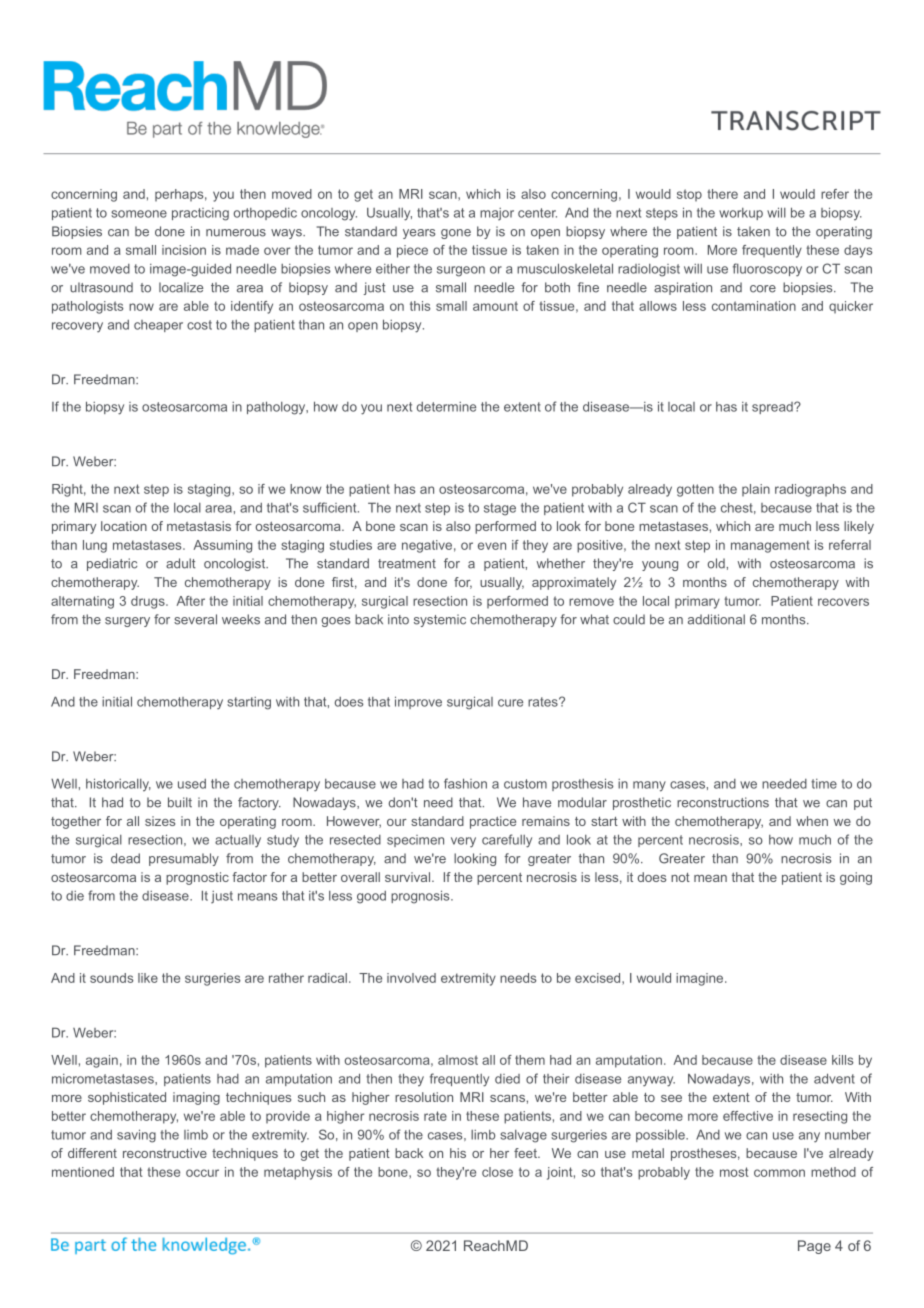 The height and width of the page is (1308, 924). I want to click on cheaper, so click(158, 326).
